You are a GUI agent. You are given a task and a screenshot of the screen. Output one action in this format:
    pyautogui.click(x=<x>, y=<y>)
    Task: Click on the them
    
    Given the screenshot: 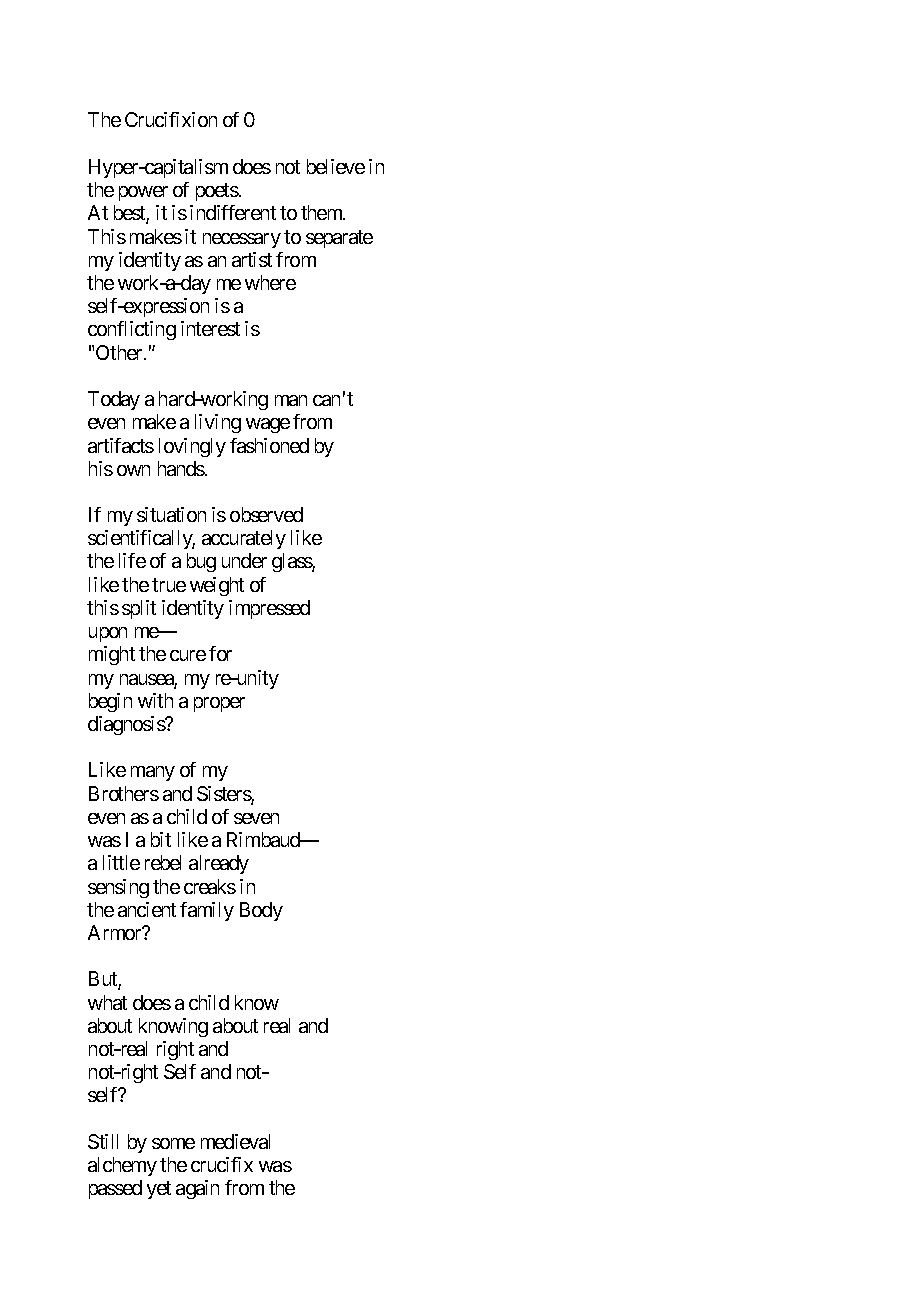 What is the action you would take?
    pyautogui.click(x=322, y=212)
